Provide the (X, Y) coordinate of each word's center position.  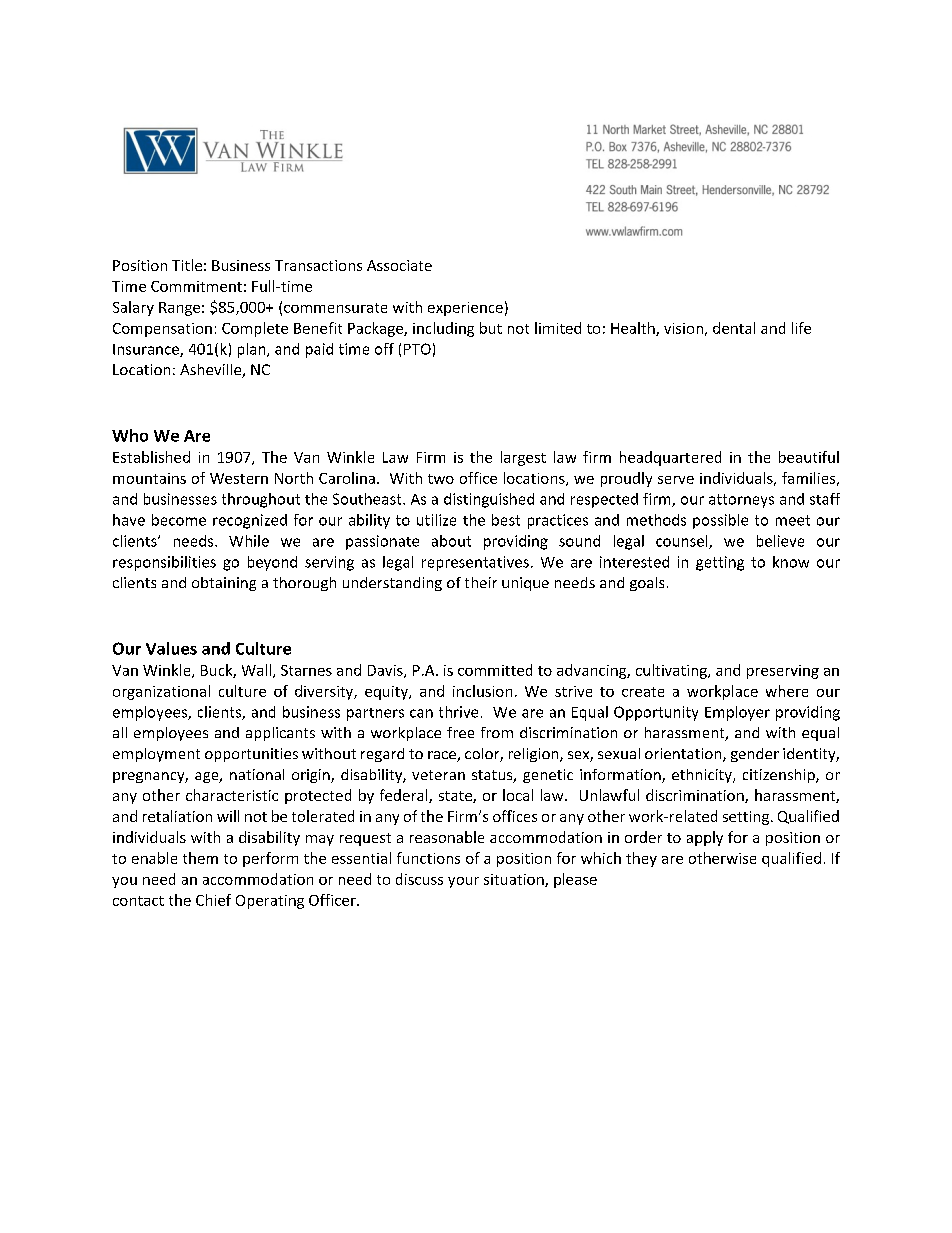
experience (465, 309)
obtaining (224, 584)
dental (734, 328)
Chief (213, 900)
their (481, 582)
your (463, 882)
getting (720, 563)
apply (705, 838)
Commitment (196, 286)
